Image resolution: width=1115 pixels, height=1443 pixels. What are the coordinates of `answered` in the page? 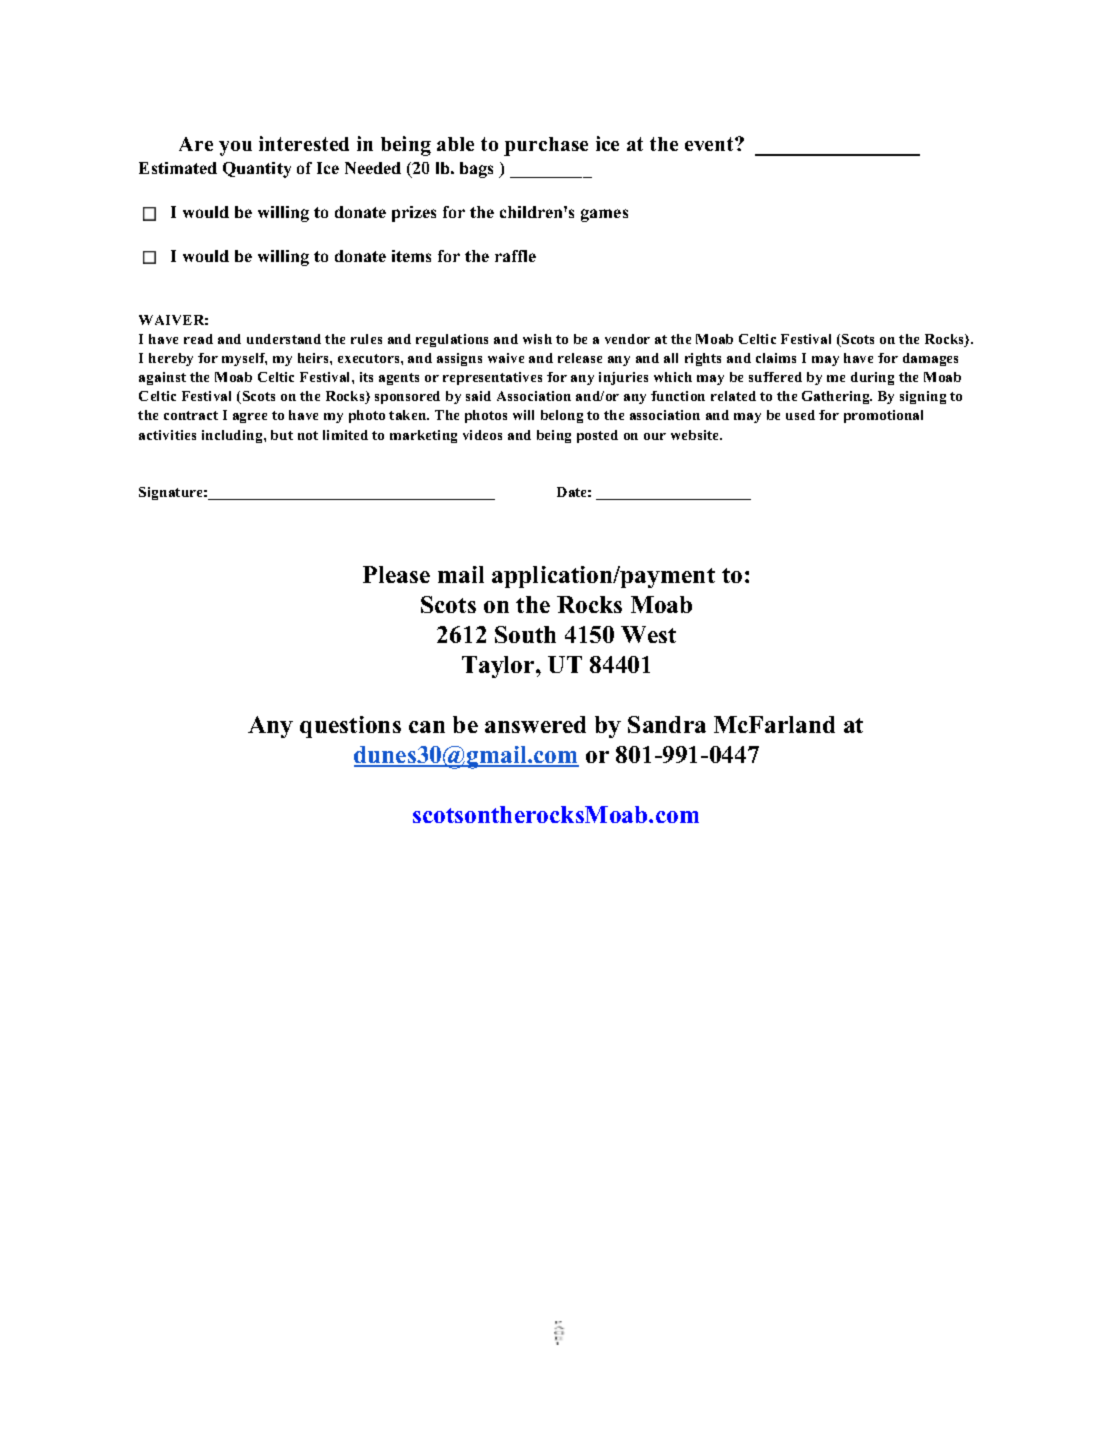 It's located at (535, 724).
